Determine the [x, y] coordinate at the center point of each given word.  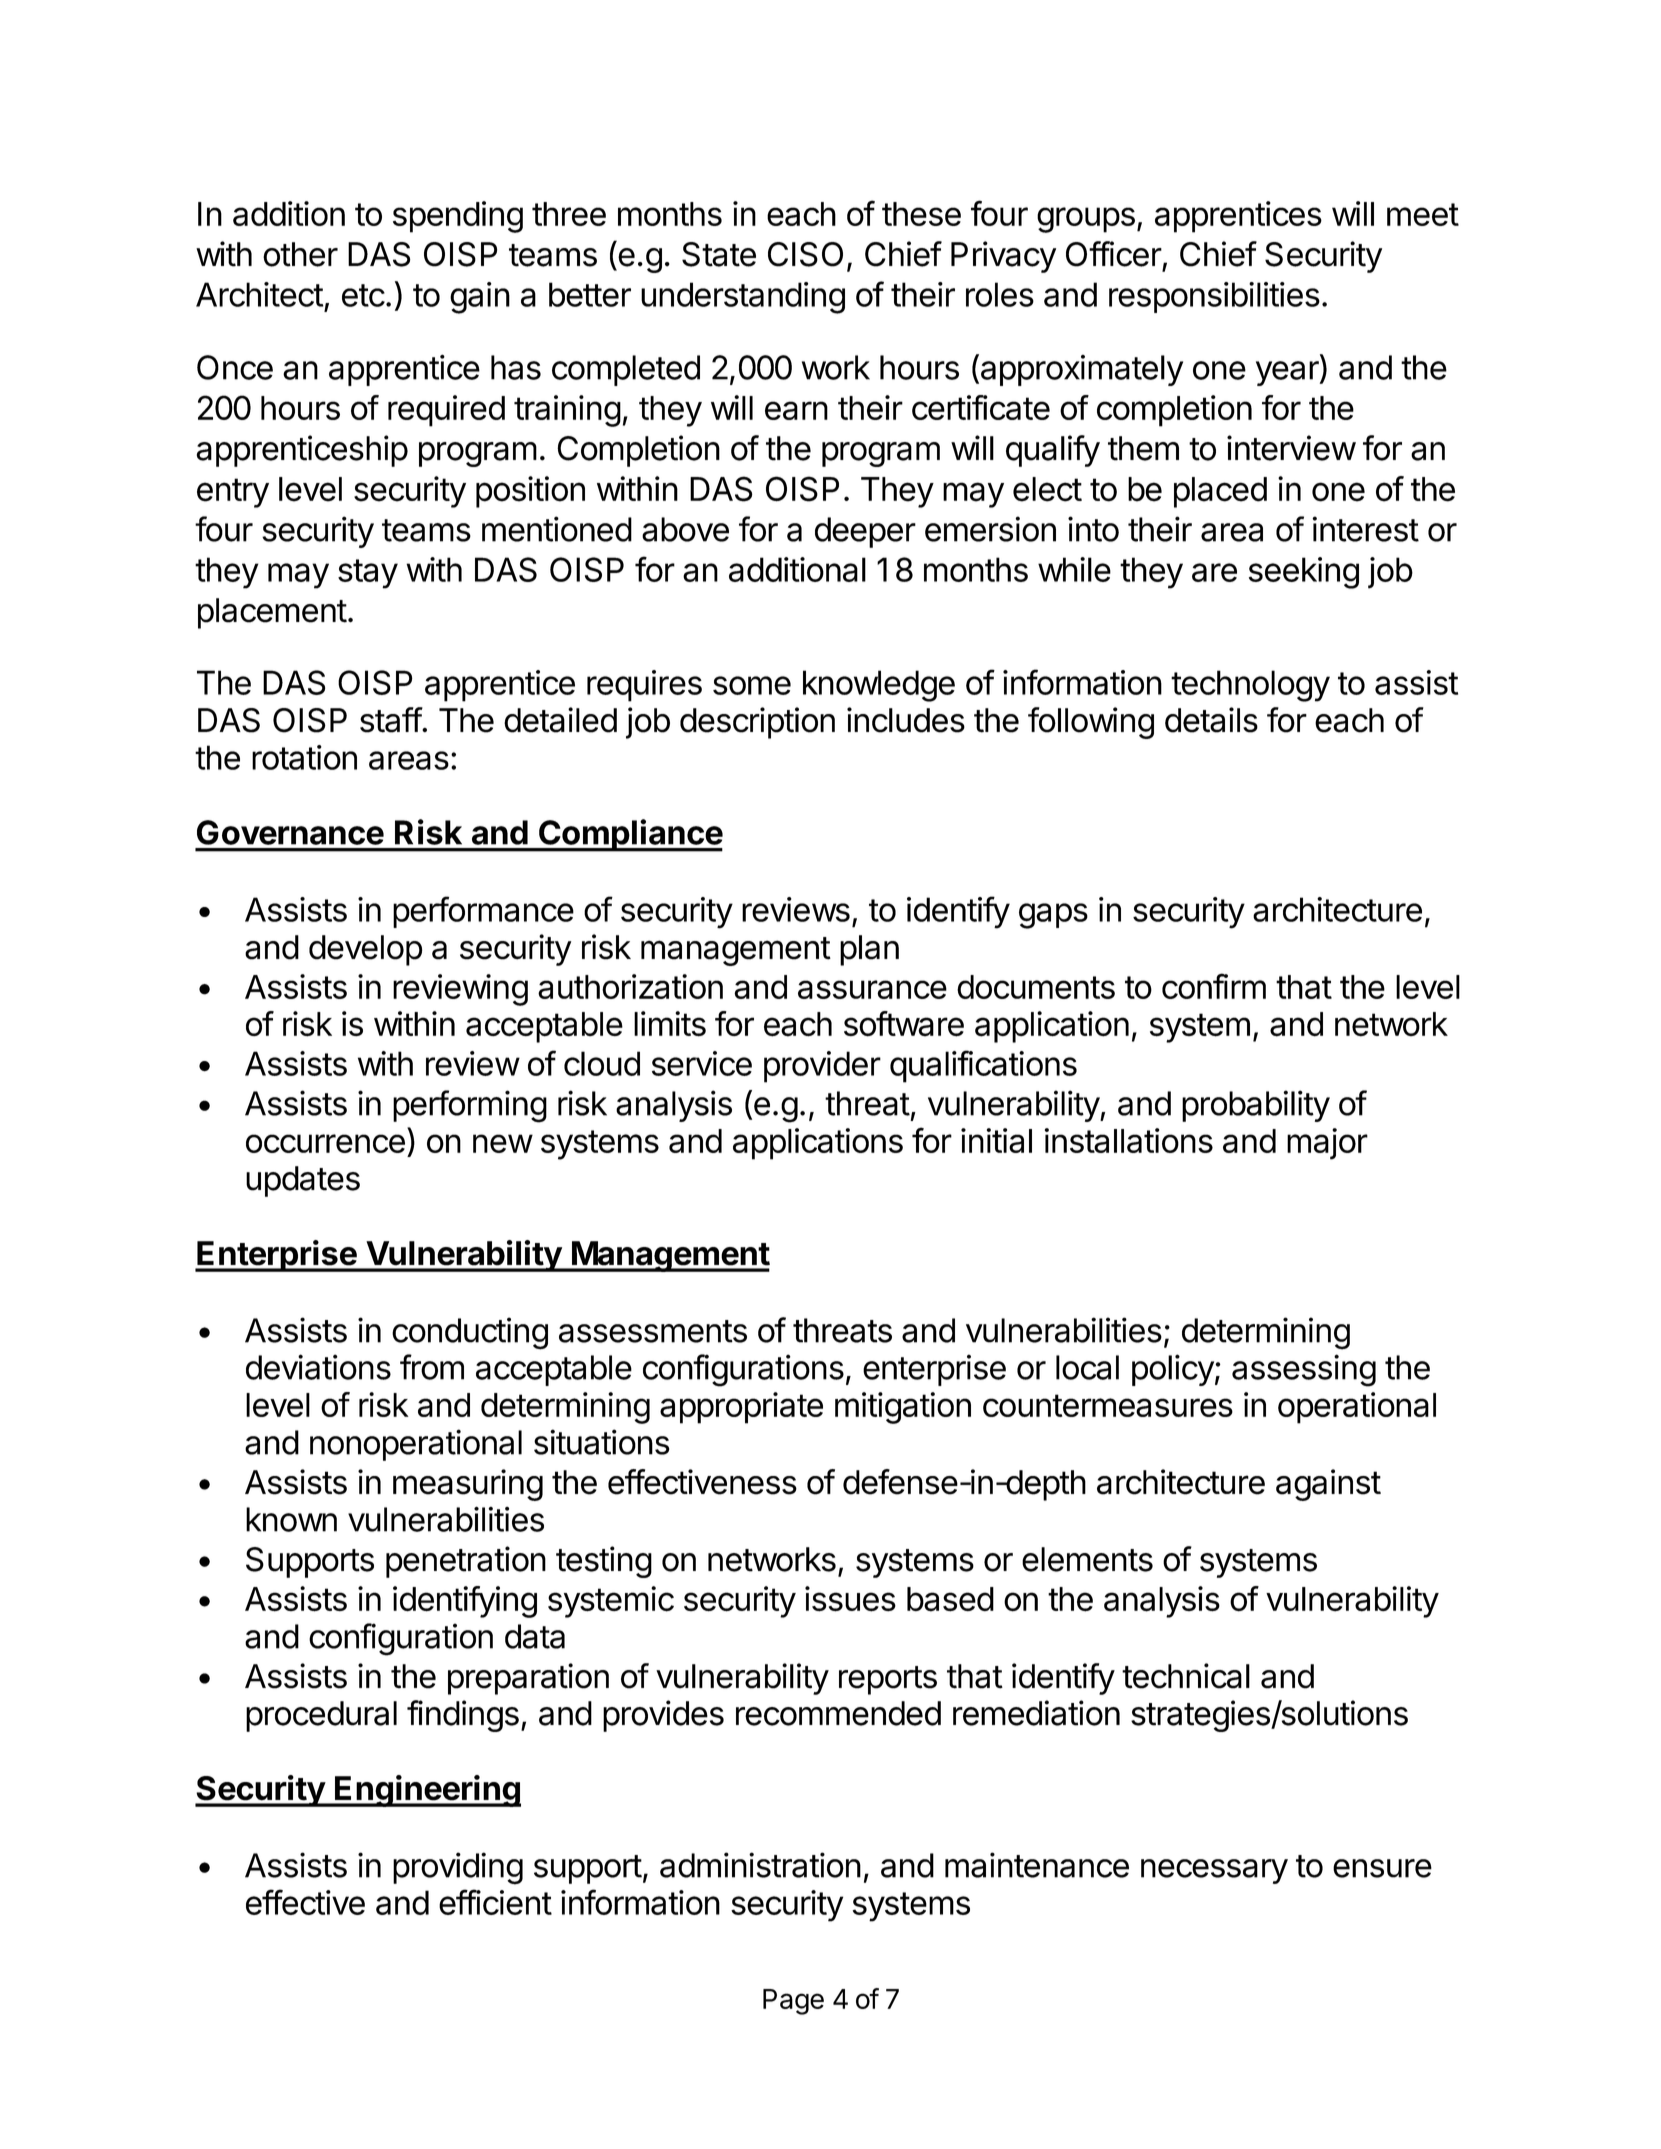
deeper [865, 532]
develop [365, 950]
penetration [466, 1562]
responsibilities [1214, 297]
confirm [1214, 986]
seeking [1304, 573]
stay [368, 574]
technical [1186, 1676]
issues [850, 1599]
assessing [1304, 1370]
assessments [653, 1331]
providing [458, 1868]
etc [363, 295]
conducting [470, 1333]
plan [869, 950]
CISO [805, 254]
